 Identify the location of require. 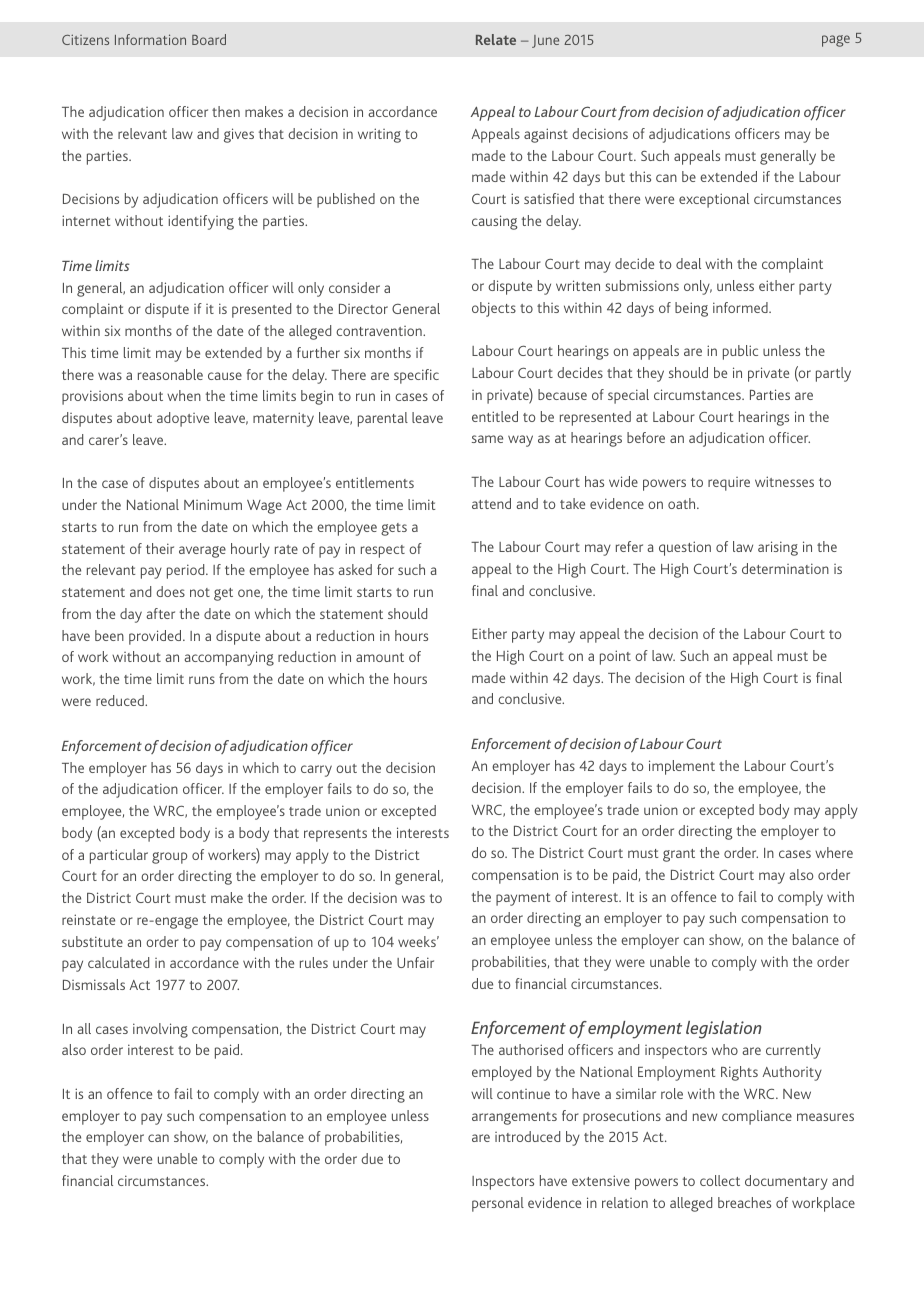
(729, 484).
